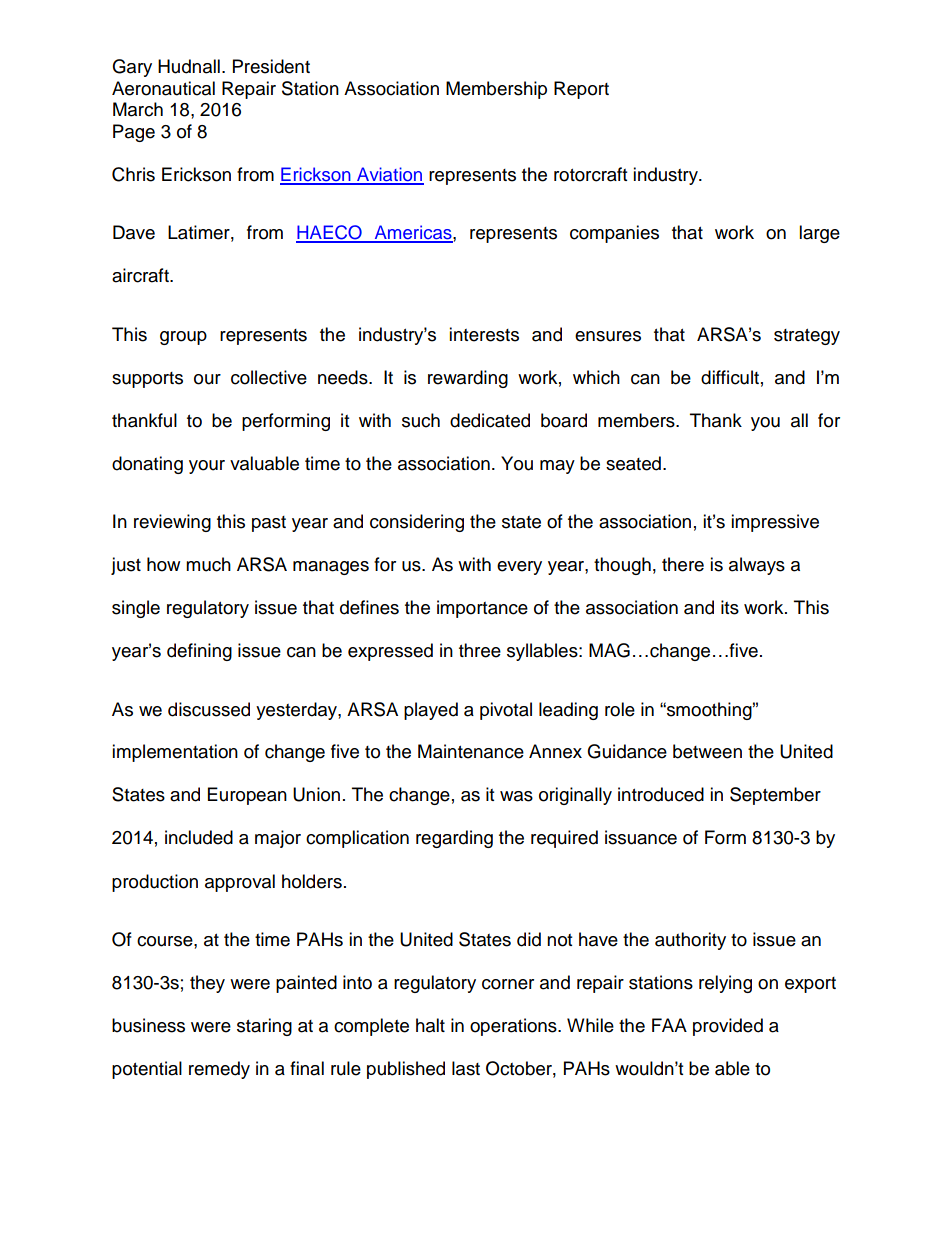 This screenshot has width=952, height=1233. Describe the element at coordinates (208, 564) in the screenshot. I see `much` at that location.
